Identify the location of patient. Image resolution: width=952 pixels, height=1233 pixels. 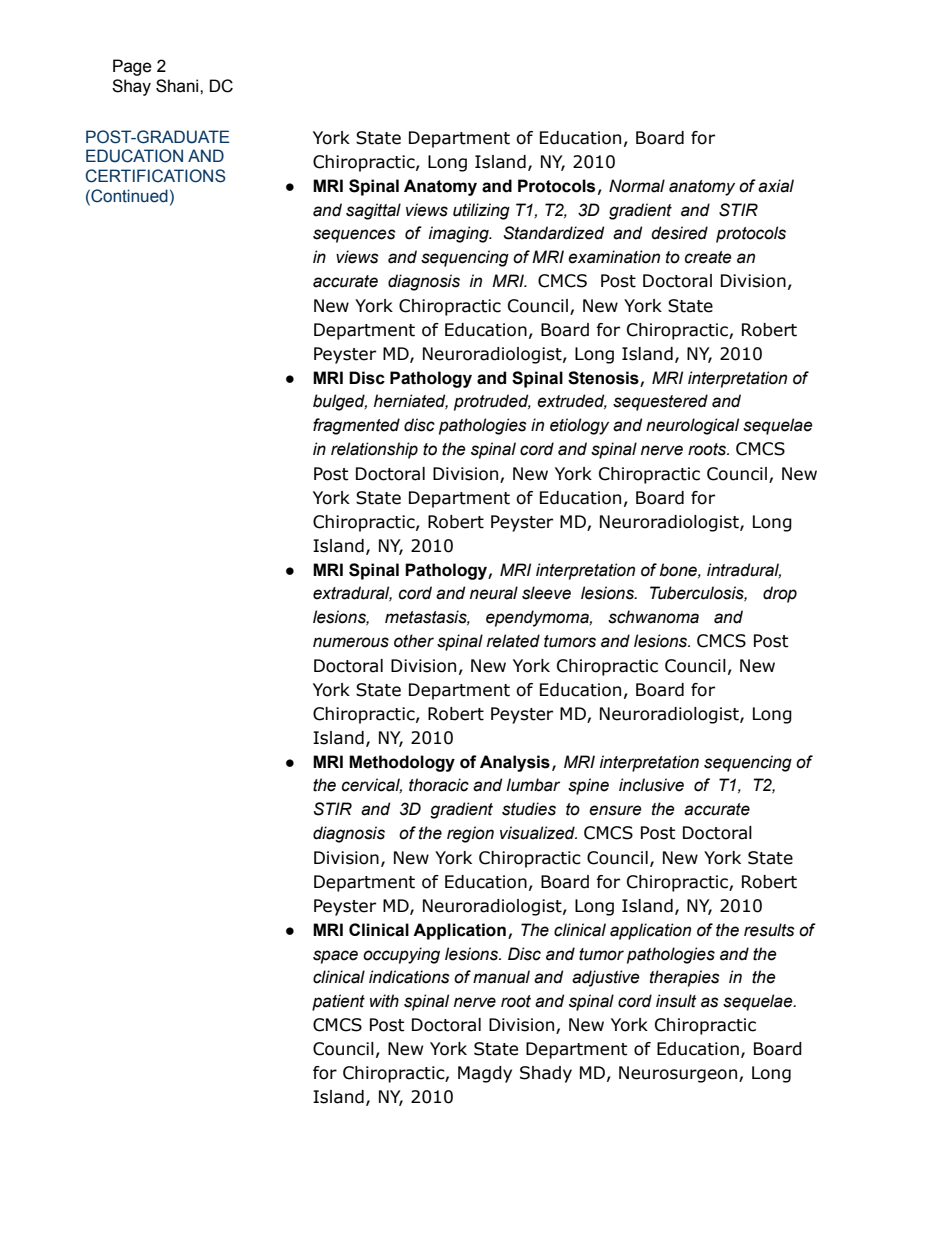
(338, 1002).
